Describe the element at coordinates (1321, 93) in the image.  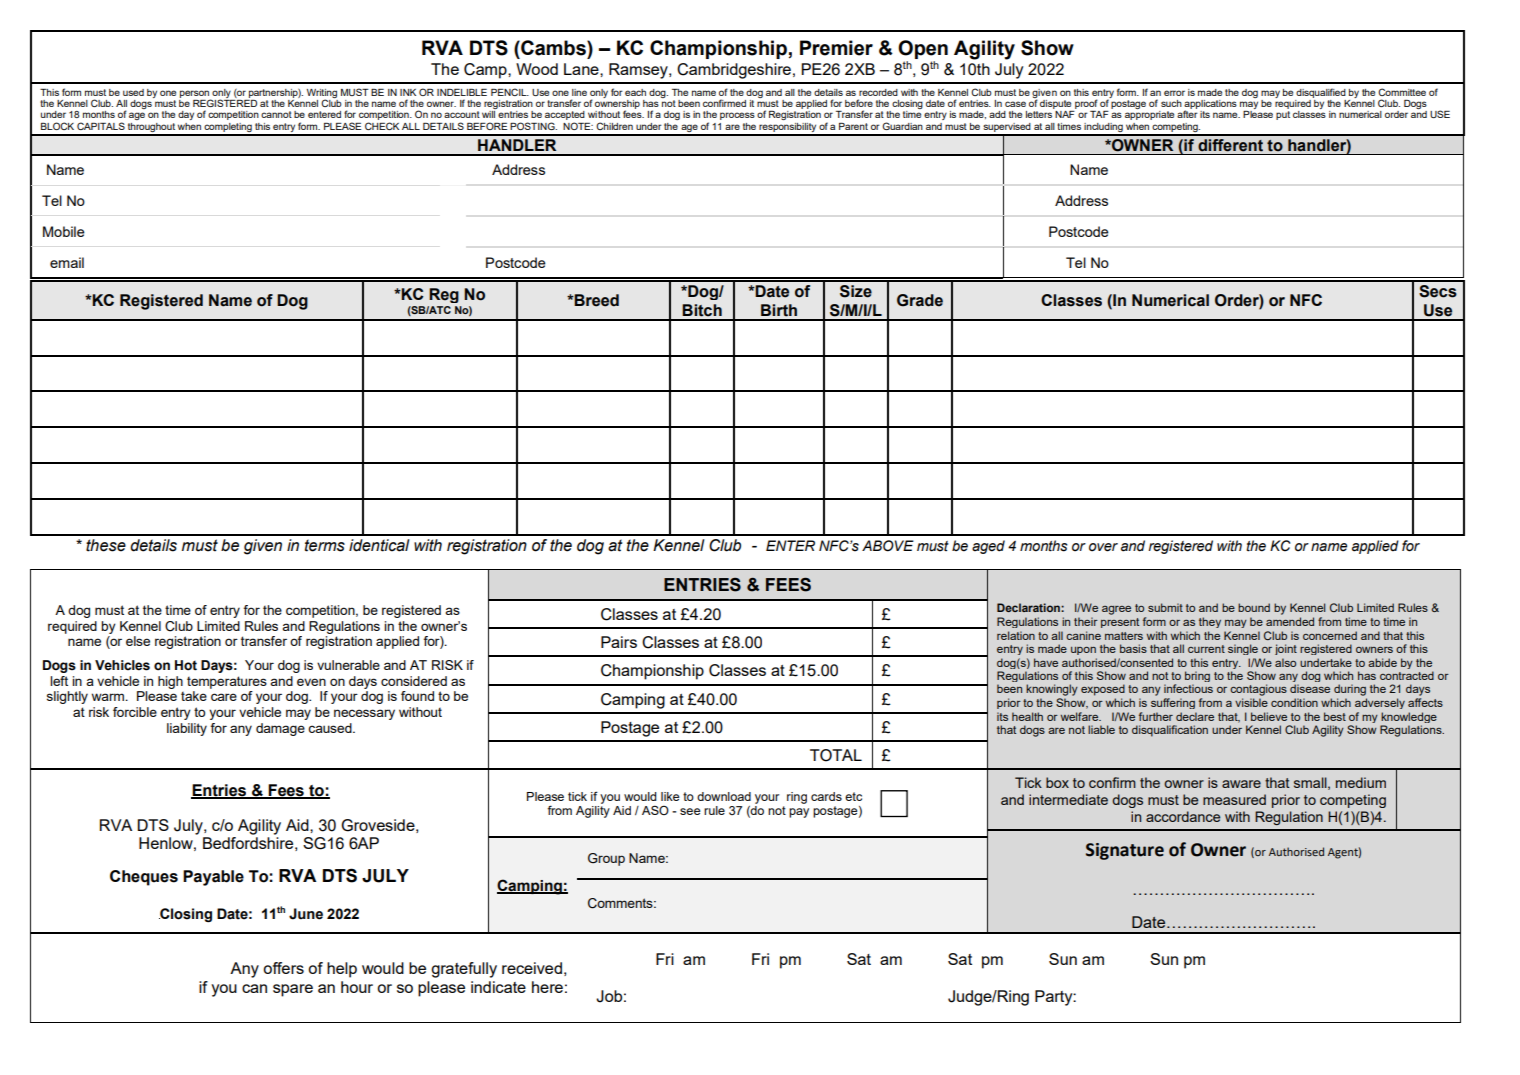
I see `disqualified` at that location.
